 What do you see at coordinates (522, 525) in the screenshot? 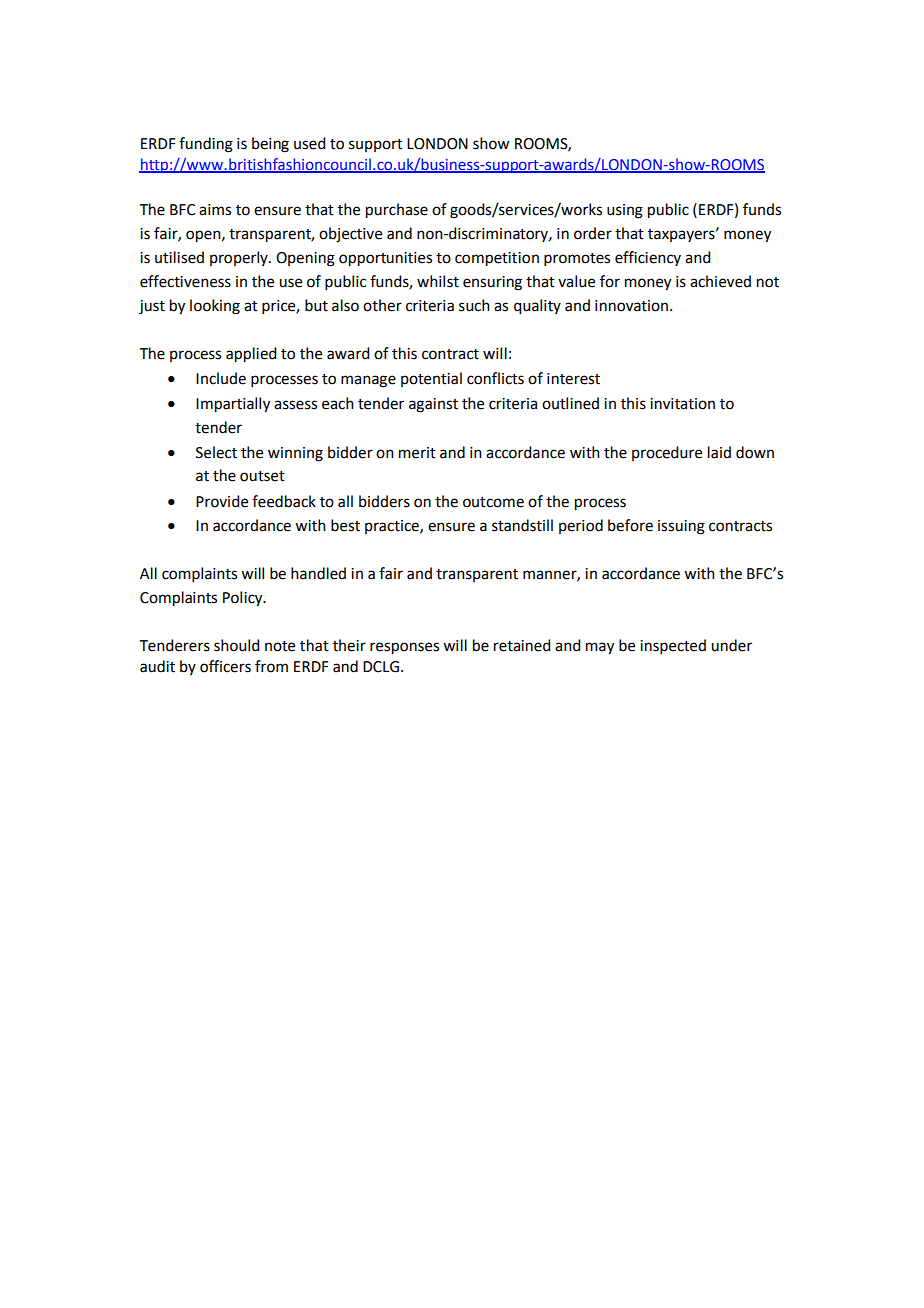
I see `standstill` at bounding box center [522, 525].
